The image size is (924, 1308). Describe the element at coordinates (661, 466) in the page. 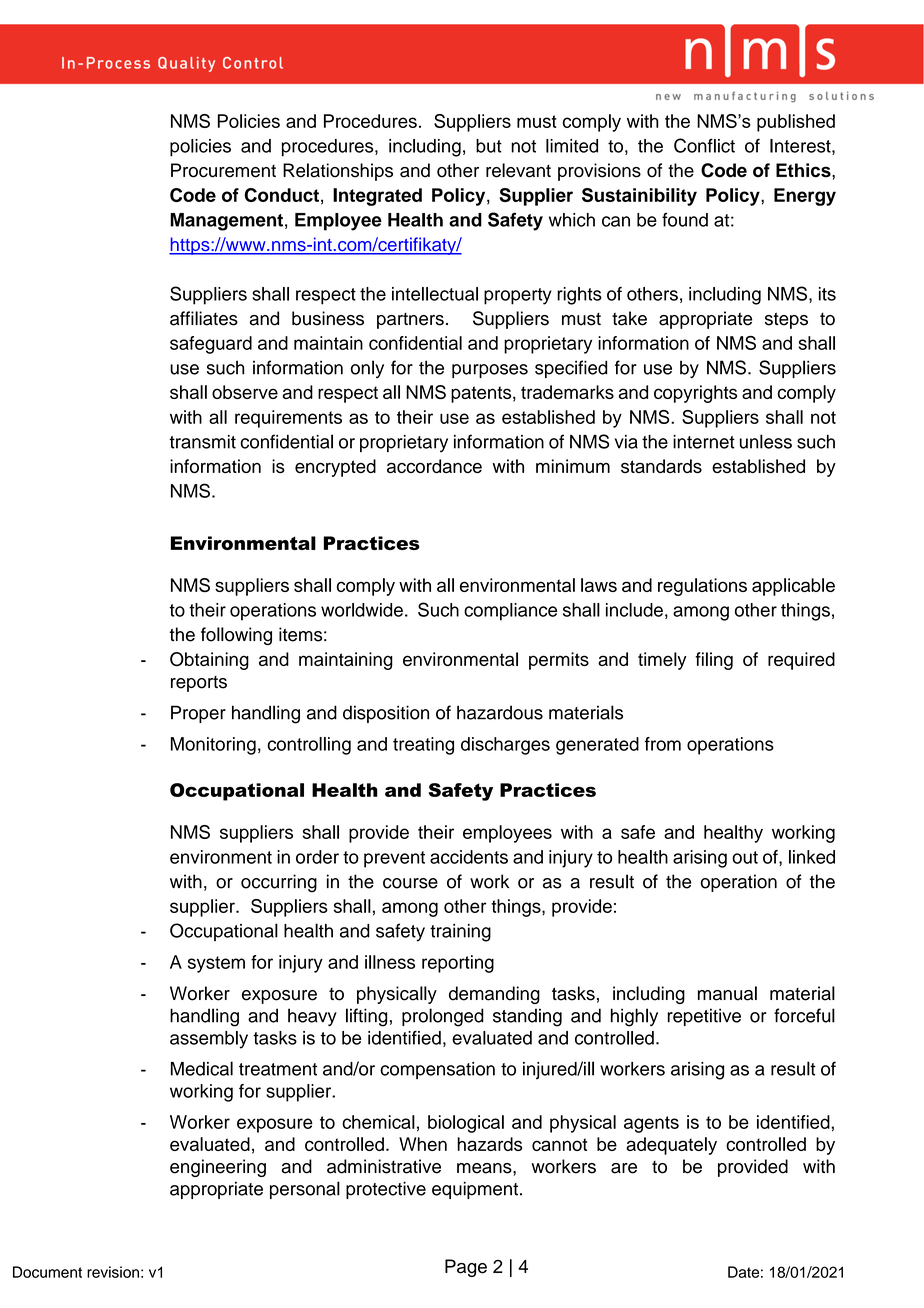

I see `standards` at that location.
